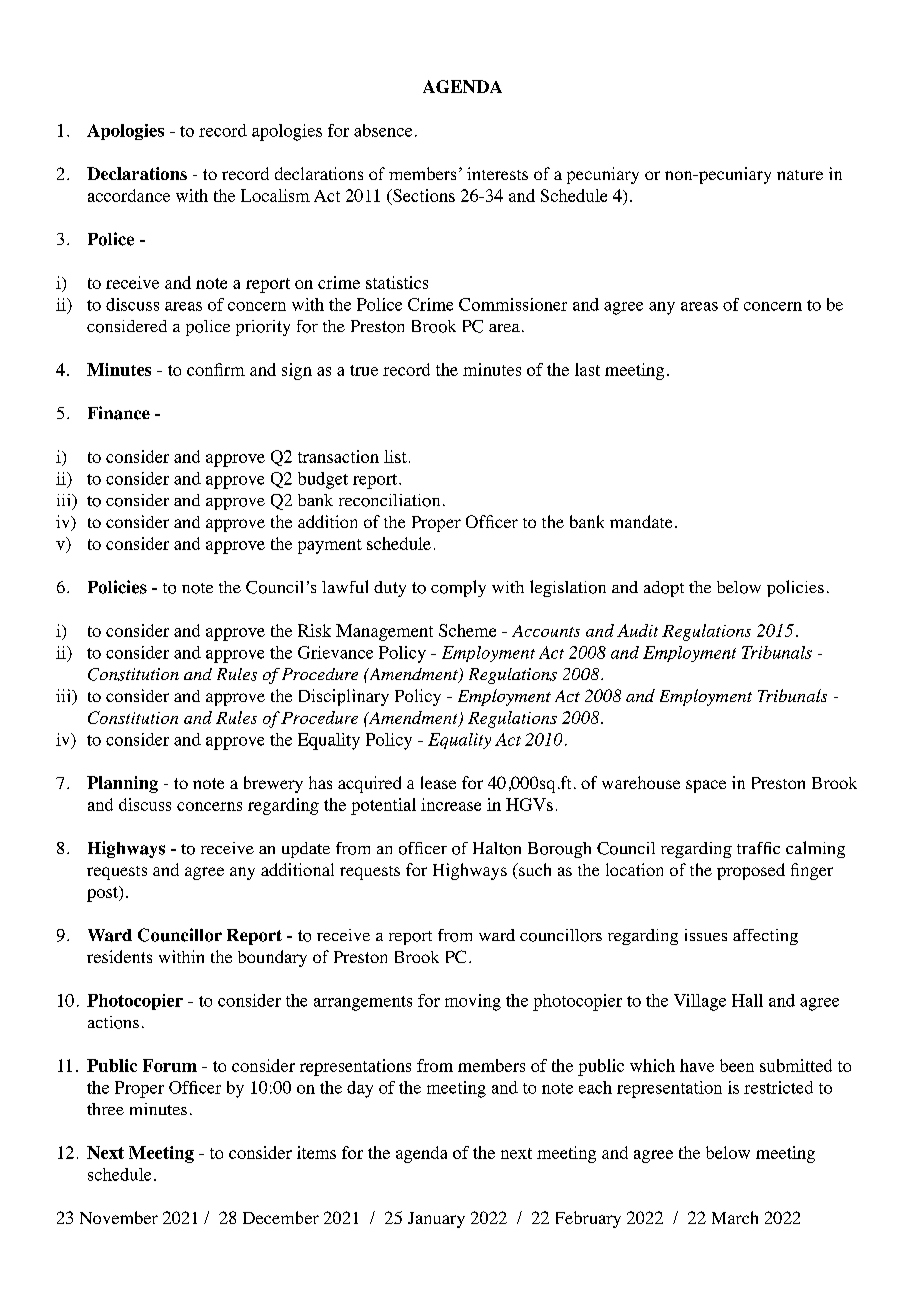 This page has width=924, height=1308. What do you see at coordinates (706, 935) in the page?
I see `issues` at bounding box center [706, 935].
